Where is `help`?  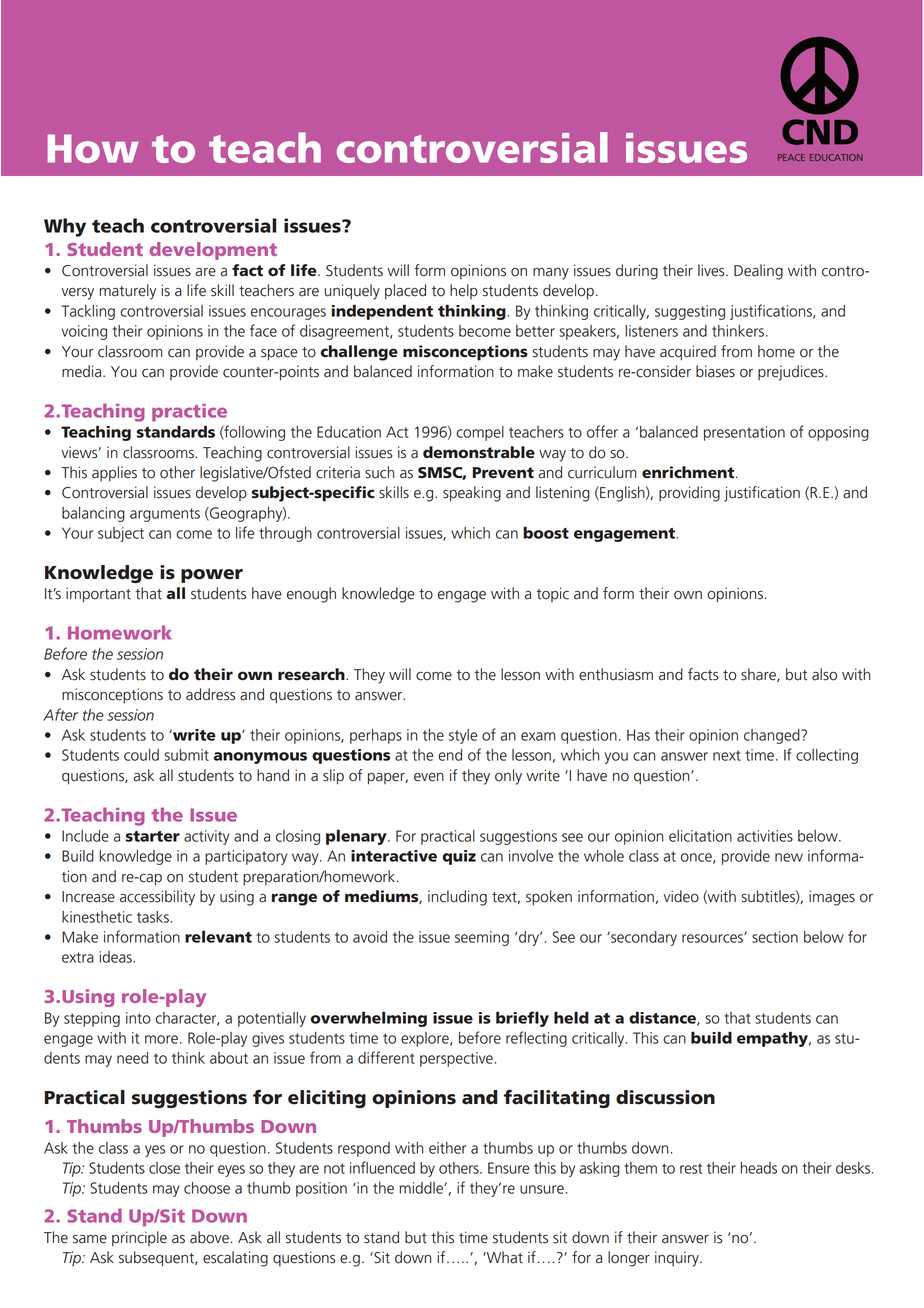
help is located at coordinates (464, 291).
